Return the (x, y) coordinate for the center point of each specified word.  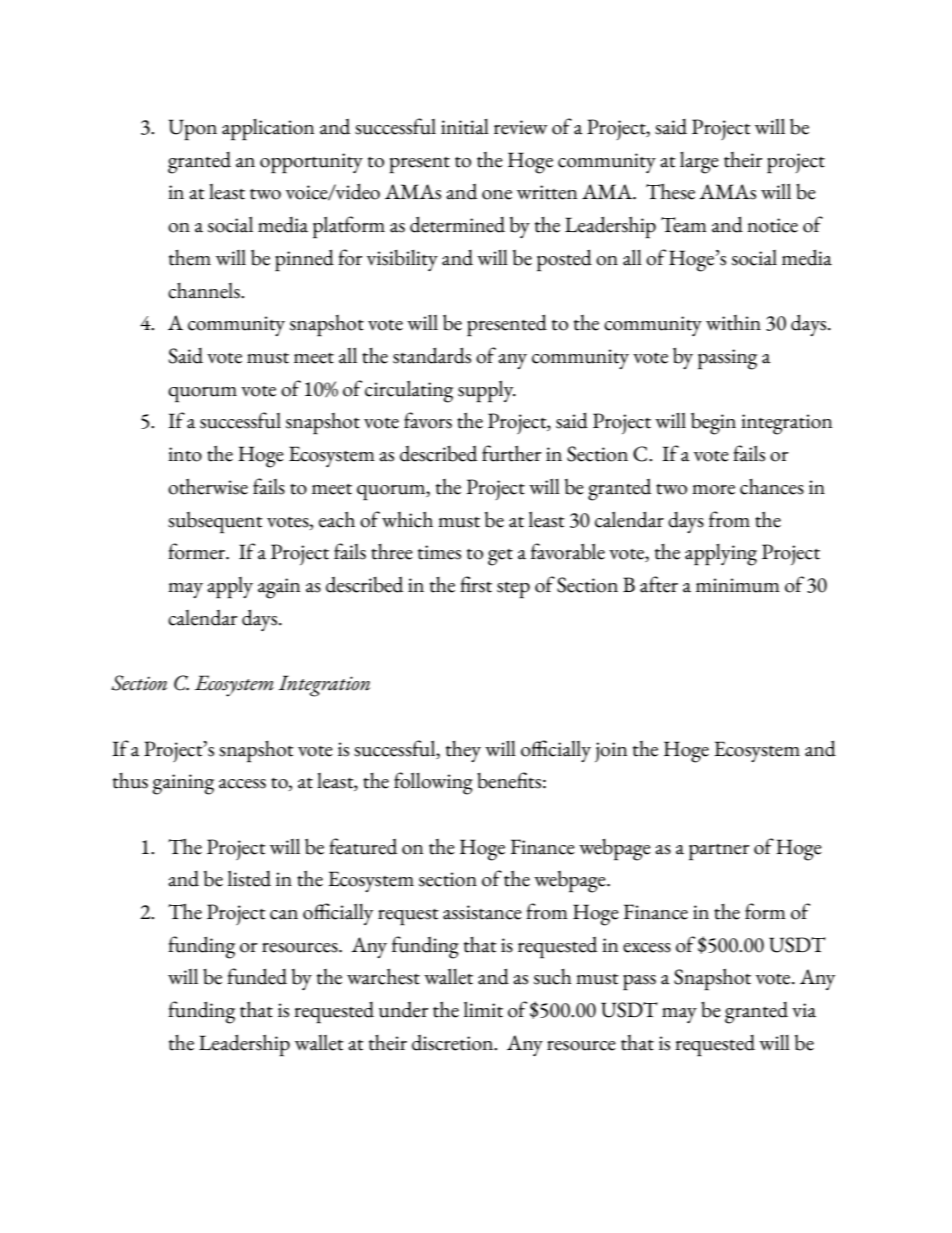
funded (257, 976)
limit (483, 1010)
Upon (193, 130)
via (804, 1010)
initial (465, 127)
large (699, 163)
